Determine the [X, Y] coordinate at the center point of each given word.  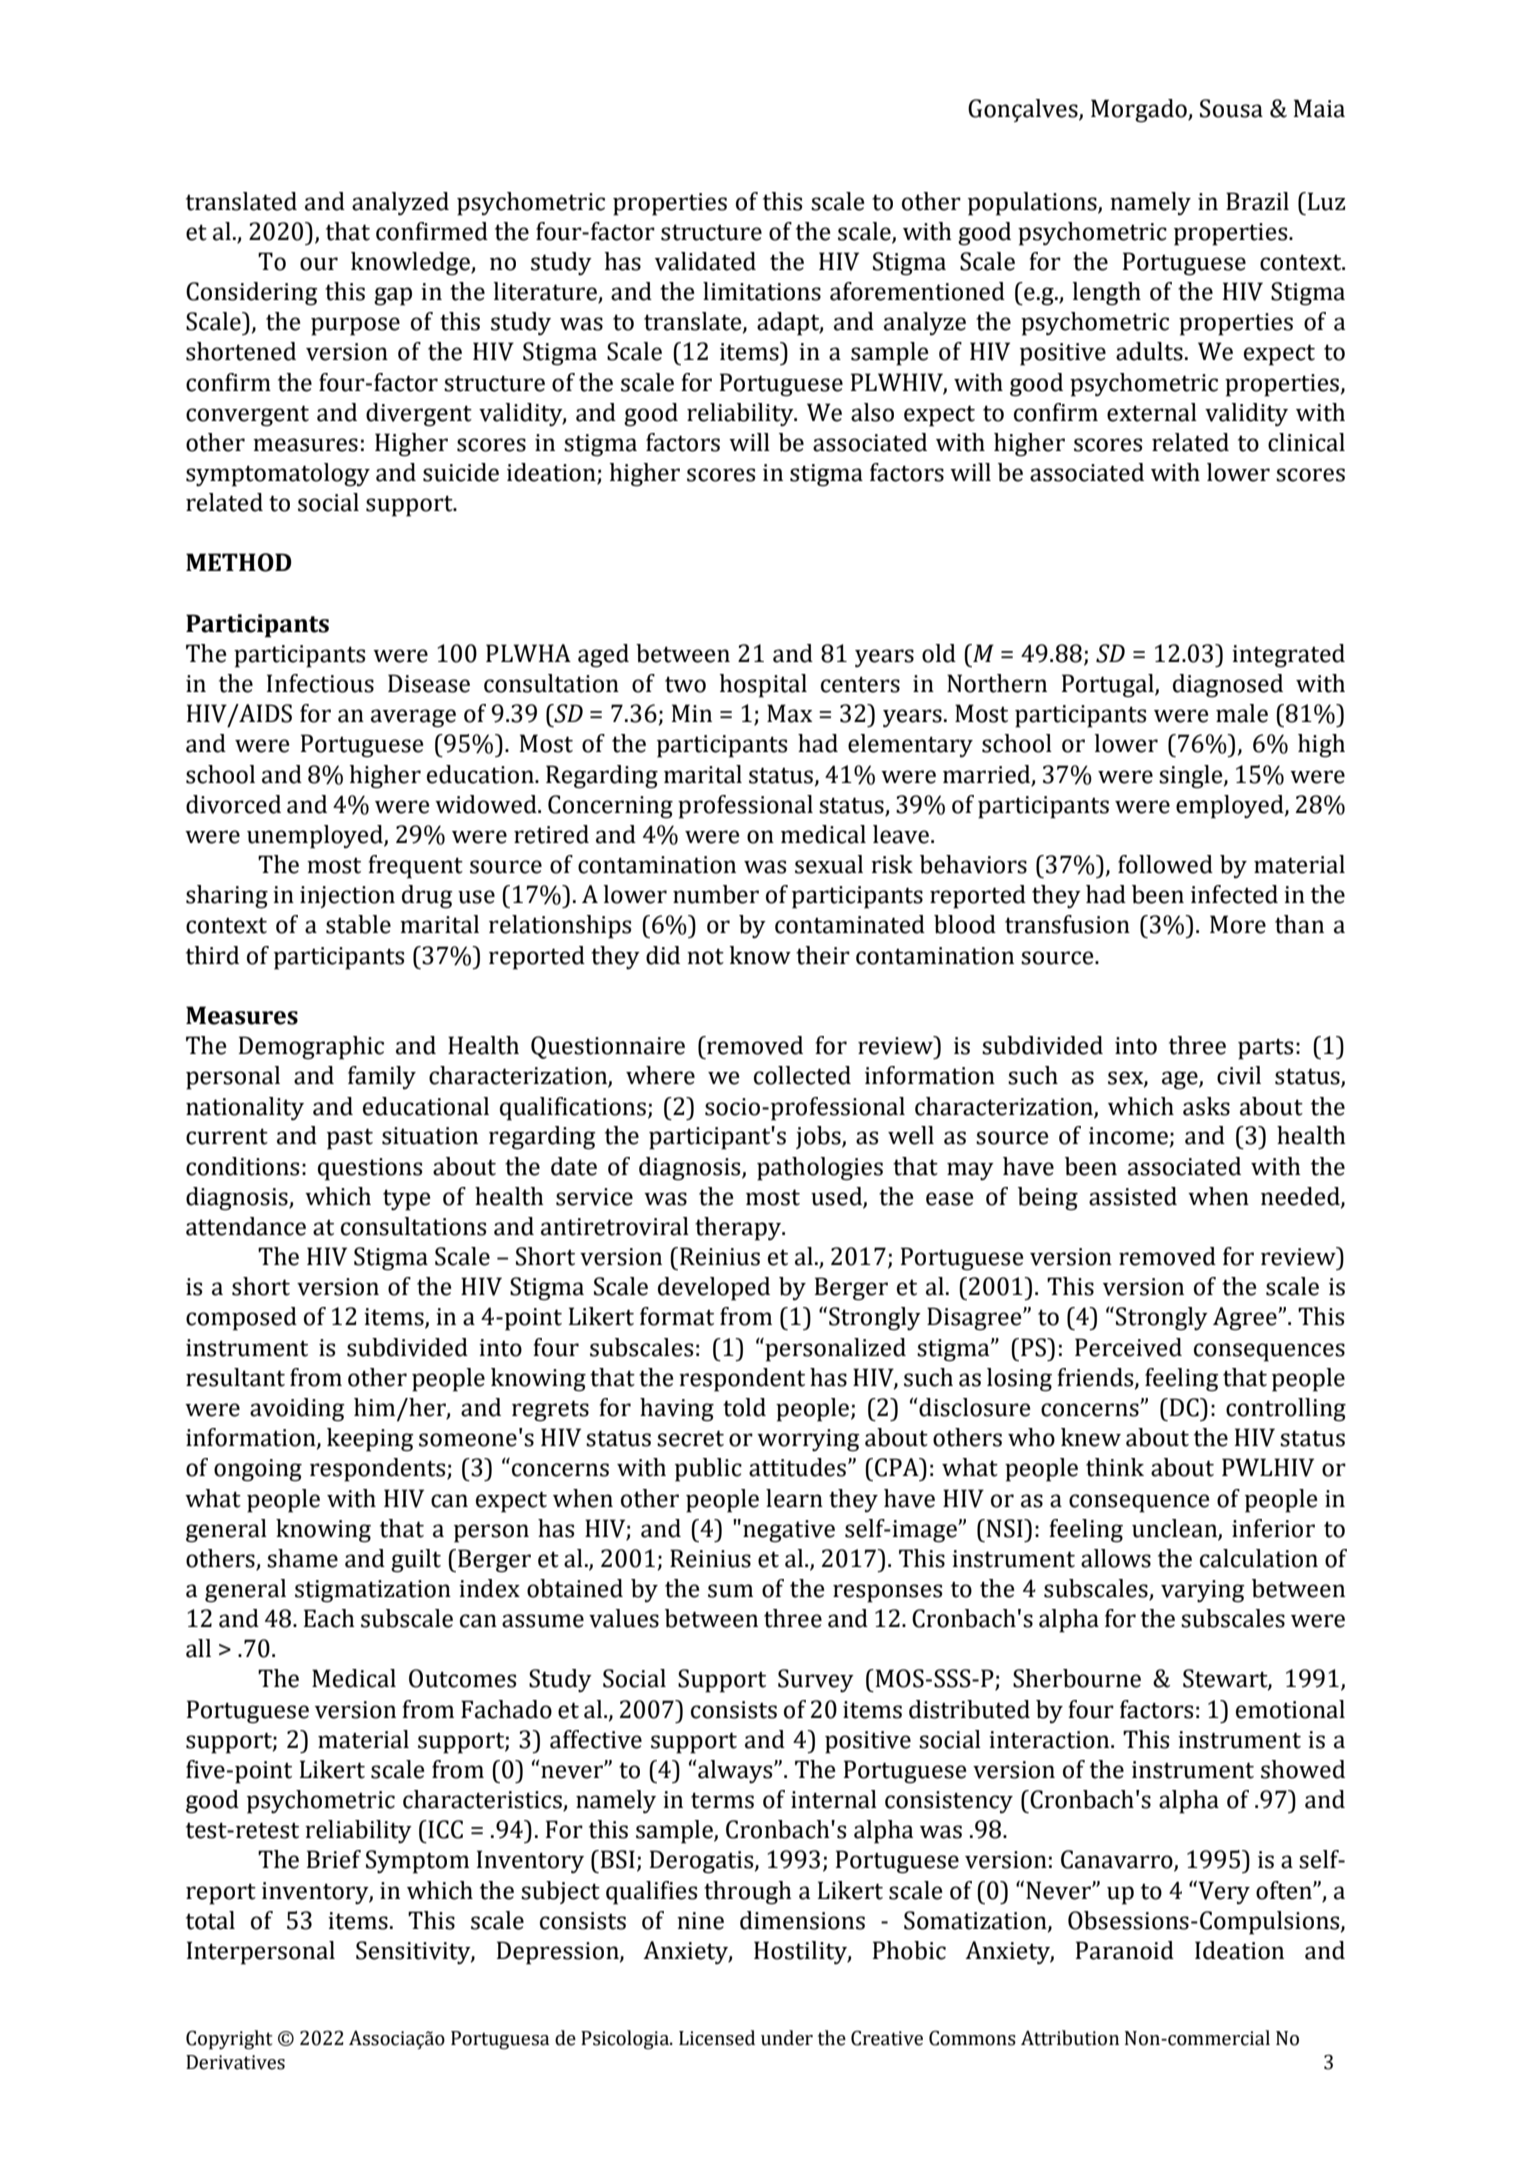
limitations [762, 291]
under [787, 2038]
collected [802, 1075]
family [382, 1078]
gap [393, 296]
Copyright [229, 2040]
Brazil [1257, 201]
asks [1206, 1106]
